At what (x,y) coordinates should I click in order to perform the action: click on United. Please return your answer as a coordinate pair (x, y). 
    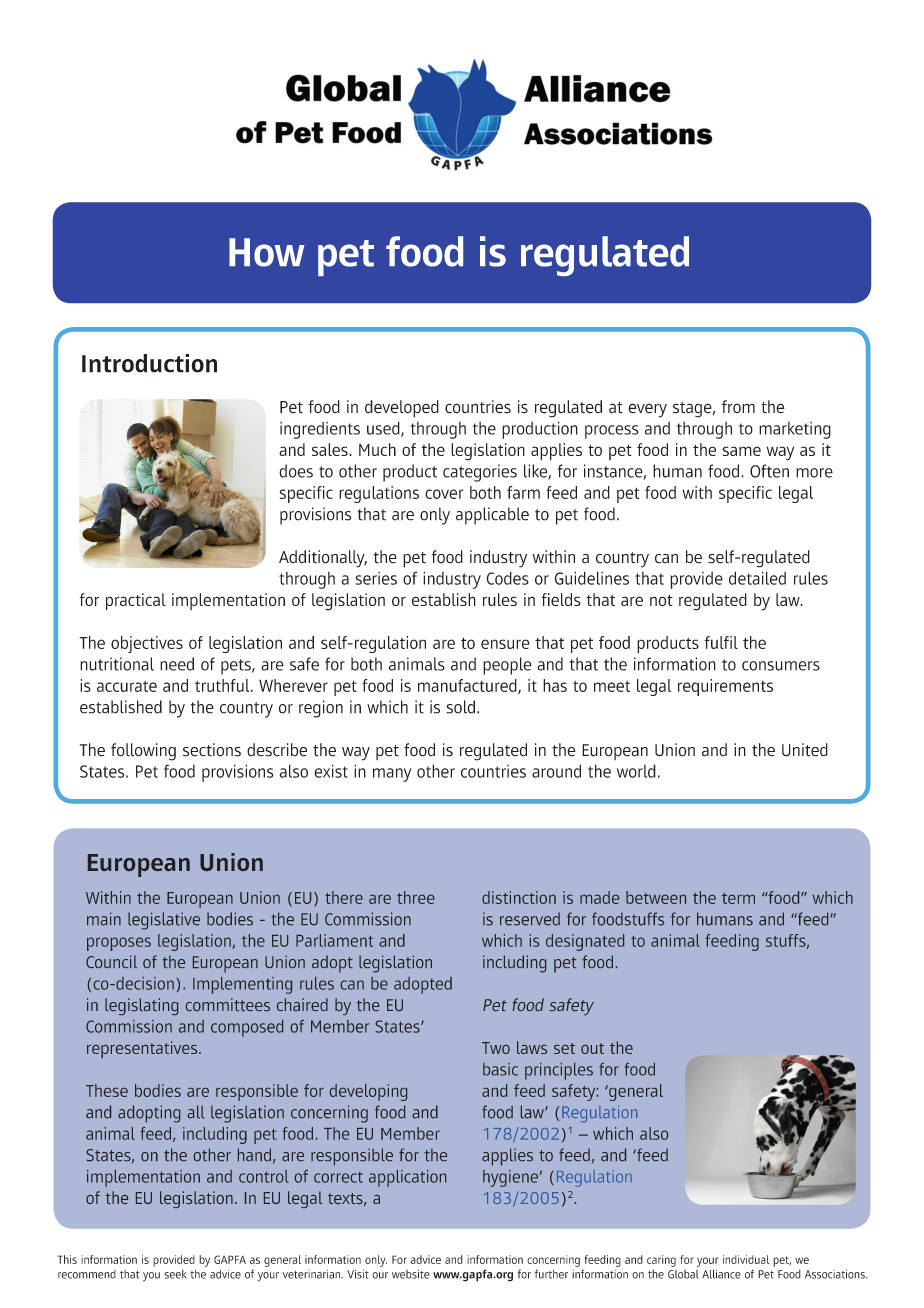
    Looking at the image, I should click on (805, 750).
